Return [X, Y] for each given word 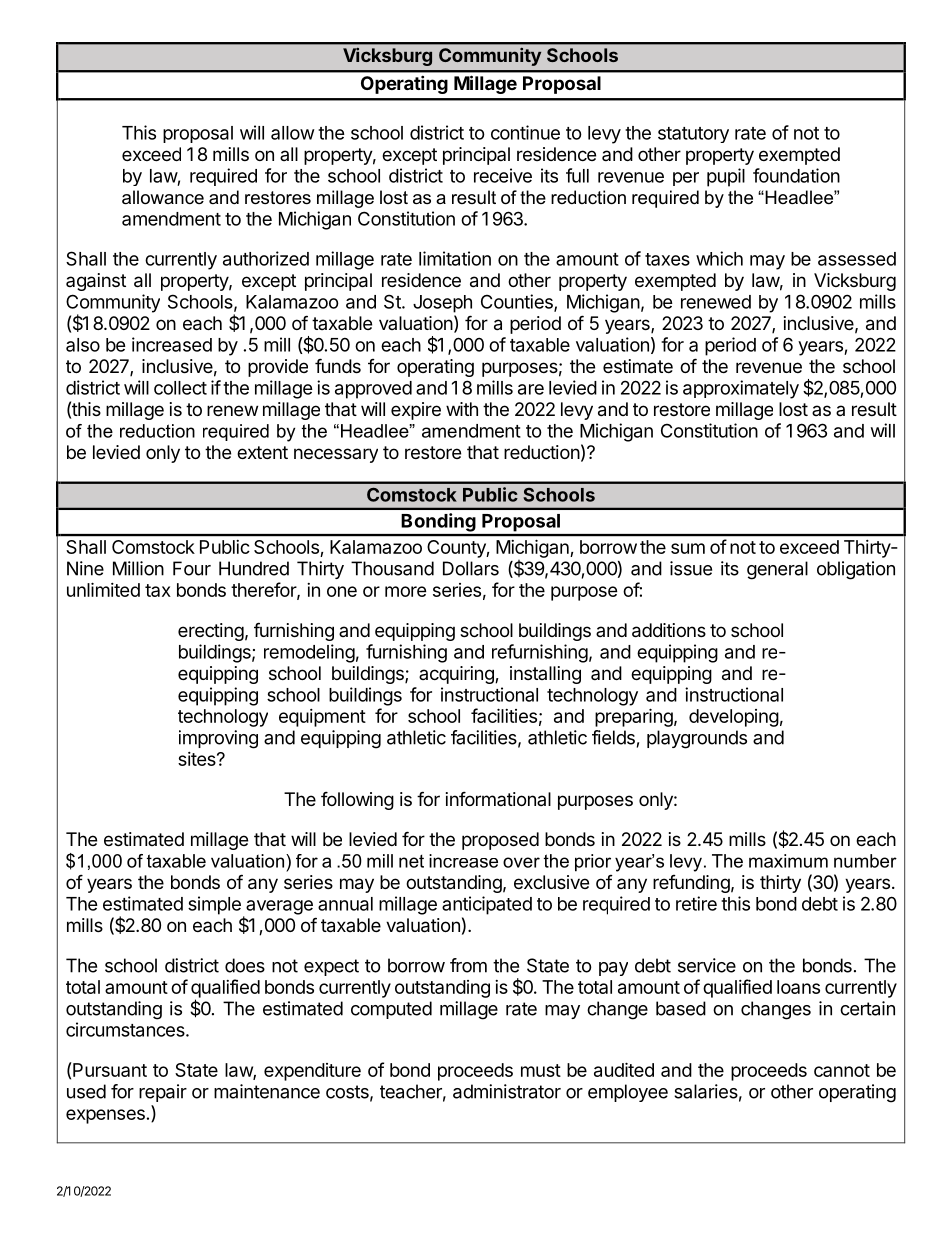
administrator [507, 1091]
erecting [211, 632]
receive [503, 175]
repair [163, 1093]
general [777, 570]
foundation [796, 175]
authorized [266, 258]
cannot [842, 1070]
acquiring [457, 675]
